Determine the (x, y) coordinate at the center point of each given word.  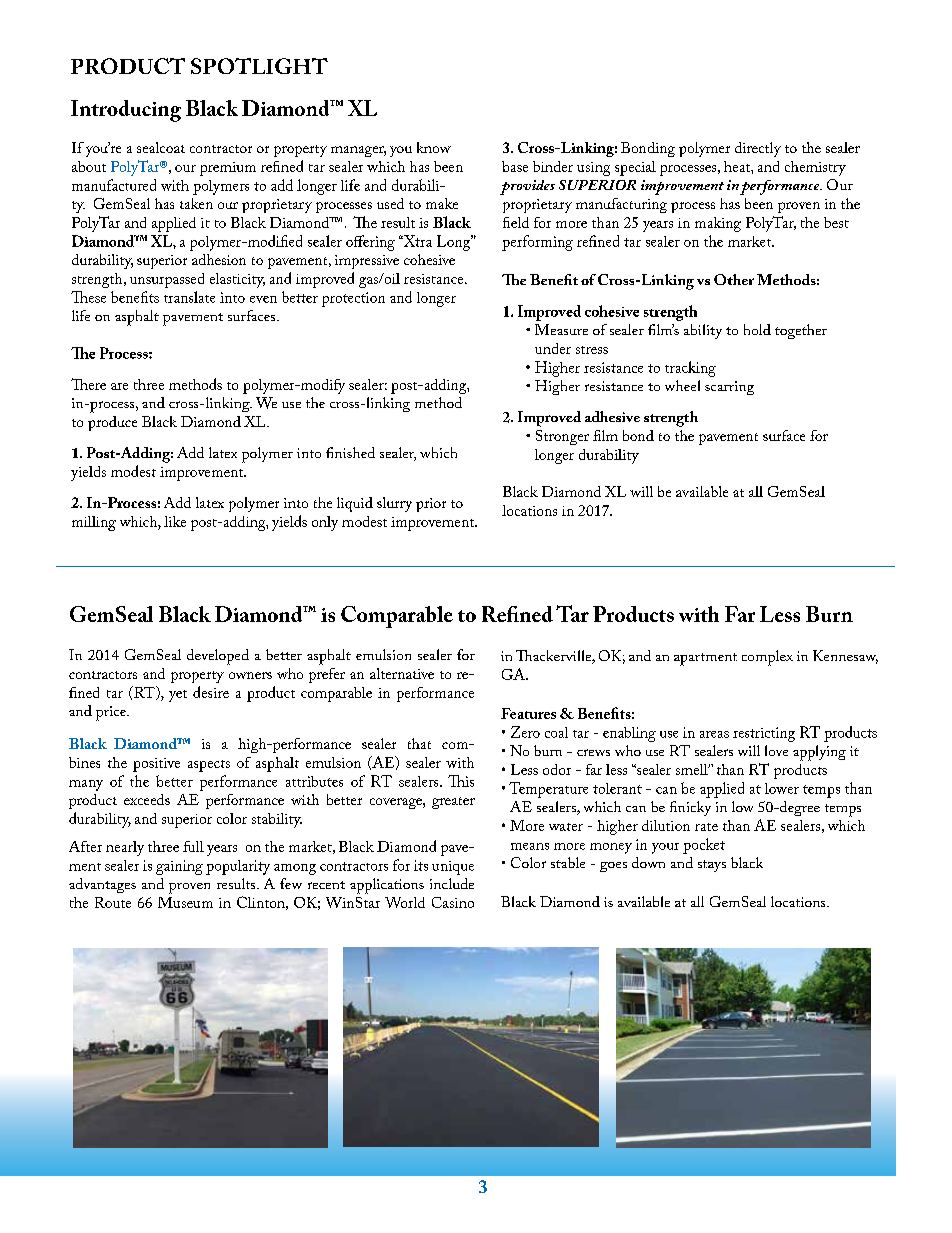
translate (189, 297)
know (434, 147)
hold (757, 329)
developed (218, 657)
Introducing (126, 111)
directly (758, 149)
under (553, 348)
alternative (402, 673)
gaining (179, 867)
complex (767, 658)
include (452, 883)
